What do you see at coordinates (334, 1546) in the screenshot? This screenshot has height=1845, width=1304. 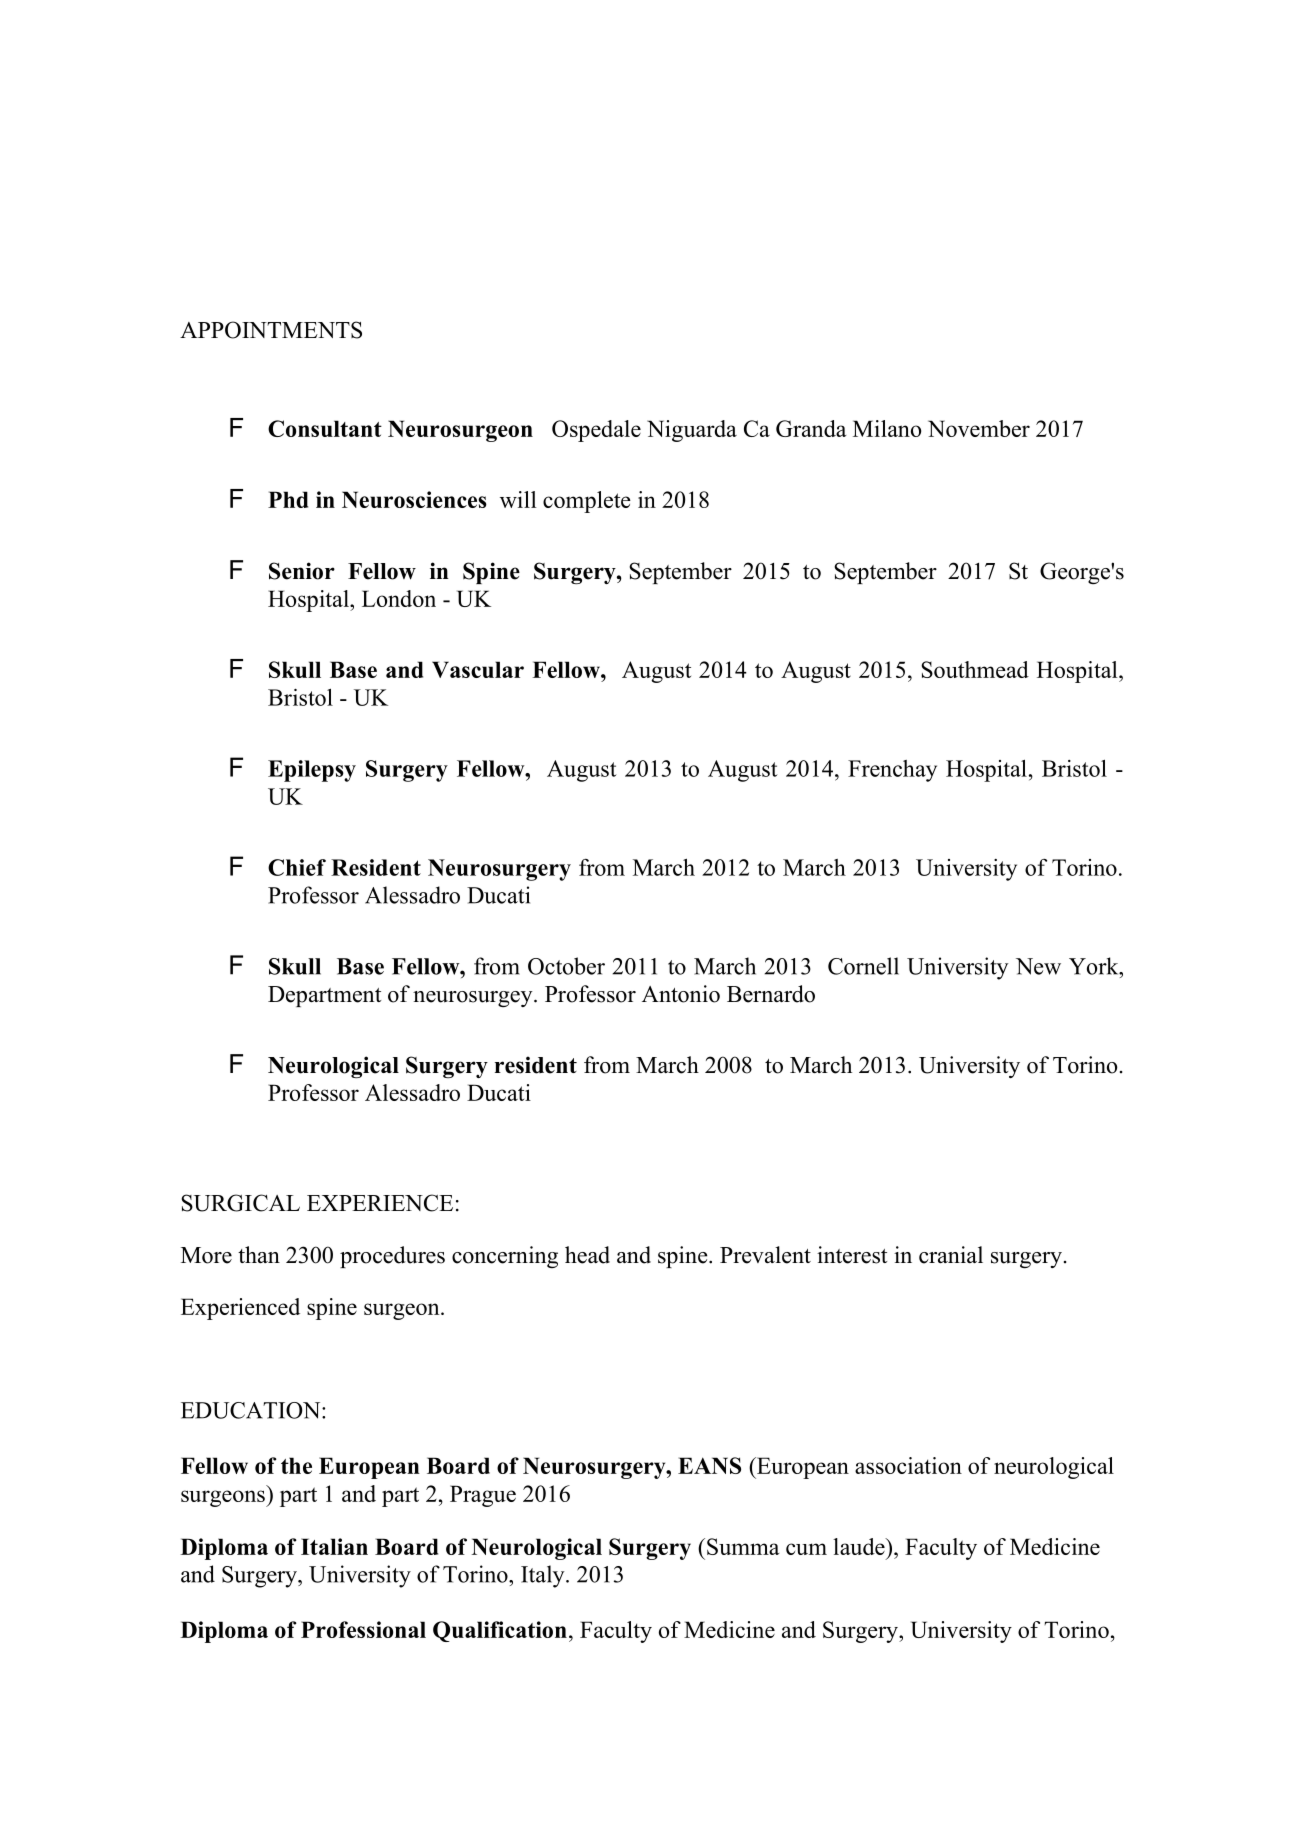 I see `Italian` at bounding box center [334, 1546].
